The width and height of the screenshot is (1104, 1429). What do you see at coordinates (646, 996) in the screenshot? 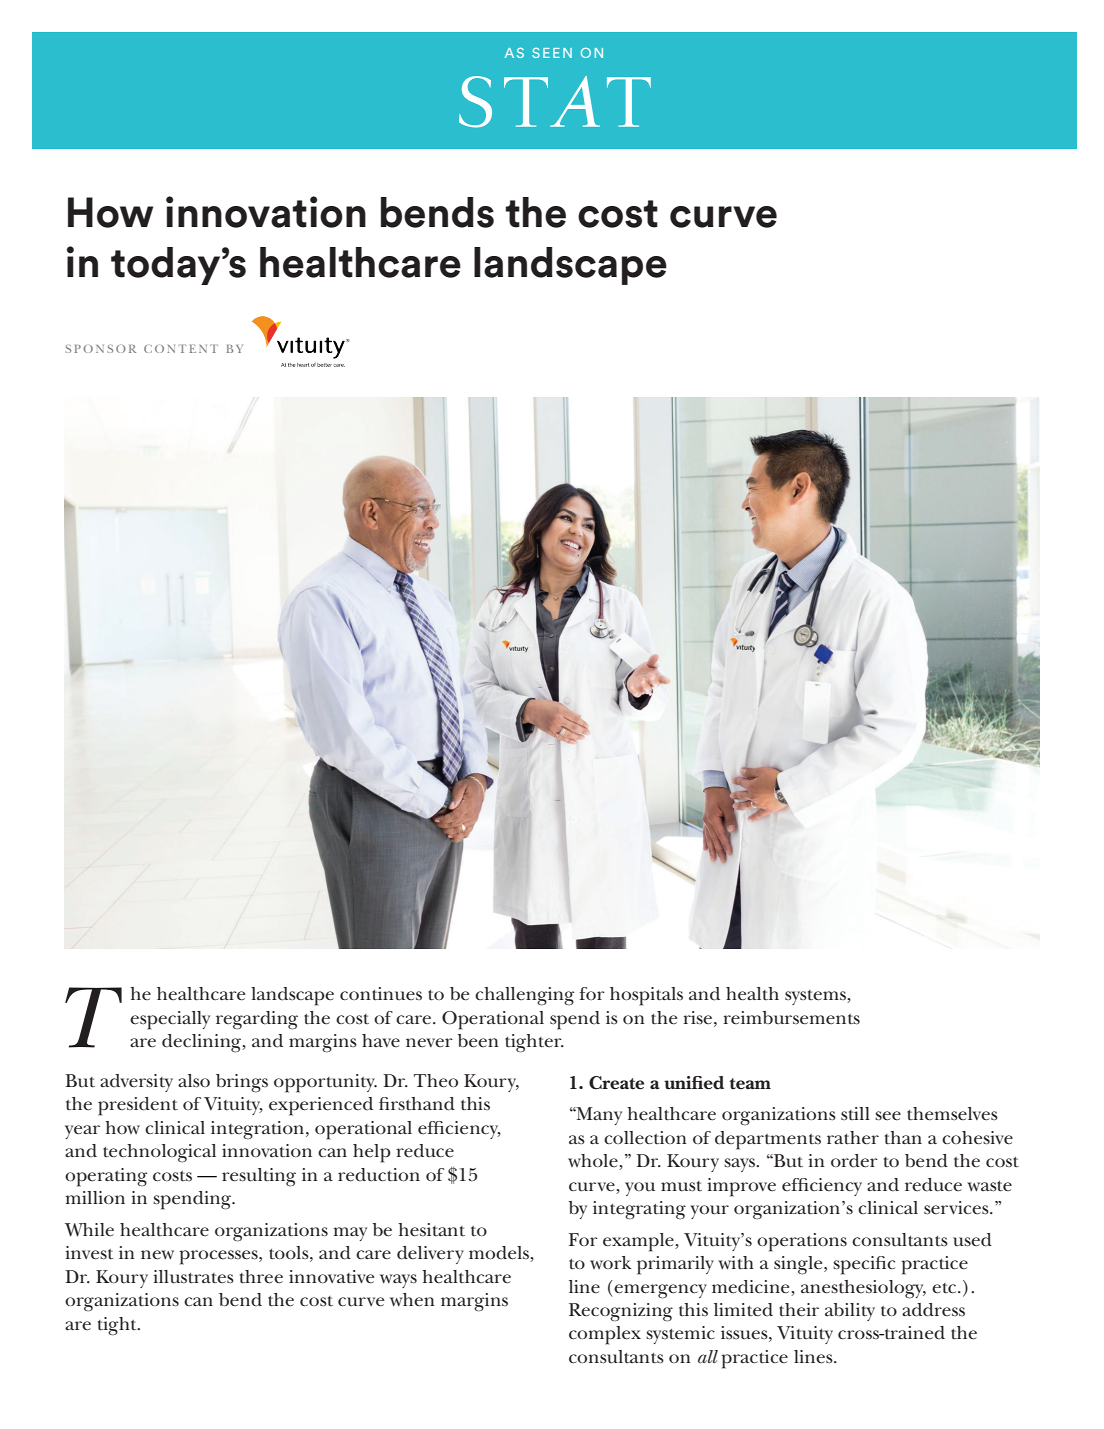
I see `hospitals` at bounding box center [646, 996].
